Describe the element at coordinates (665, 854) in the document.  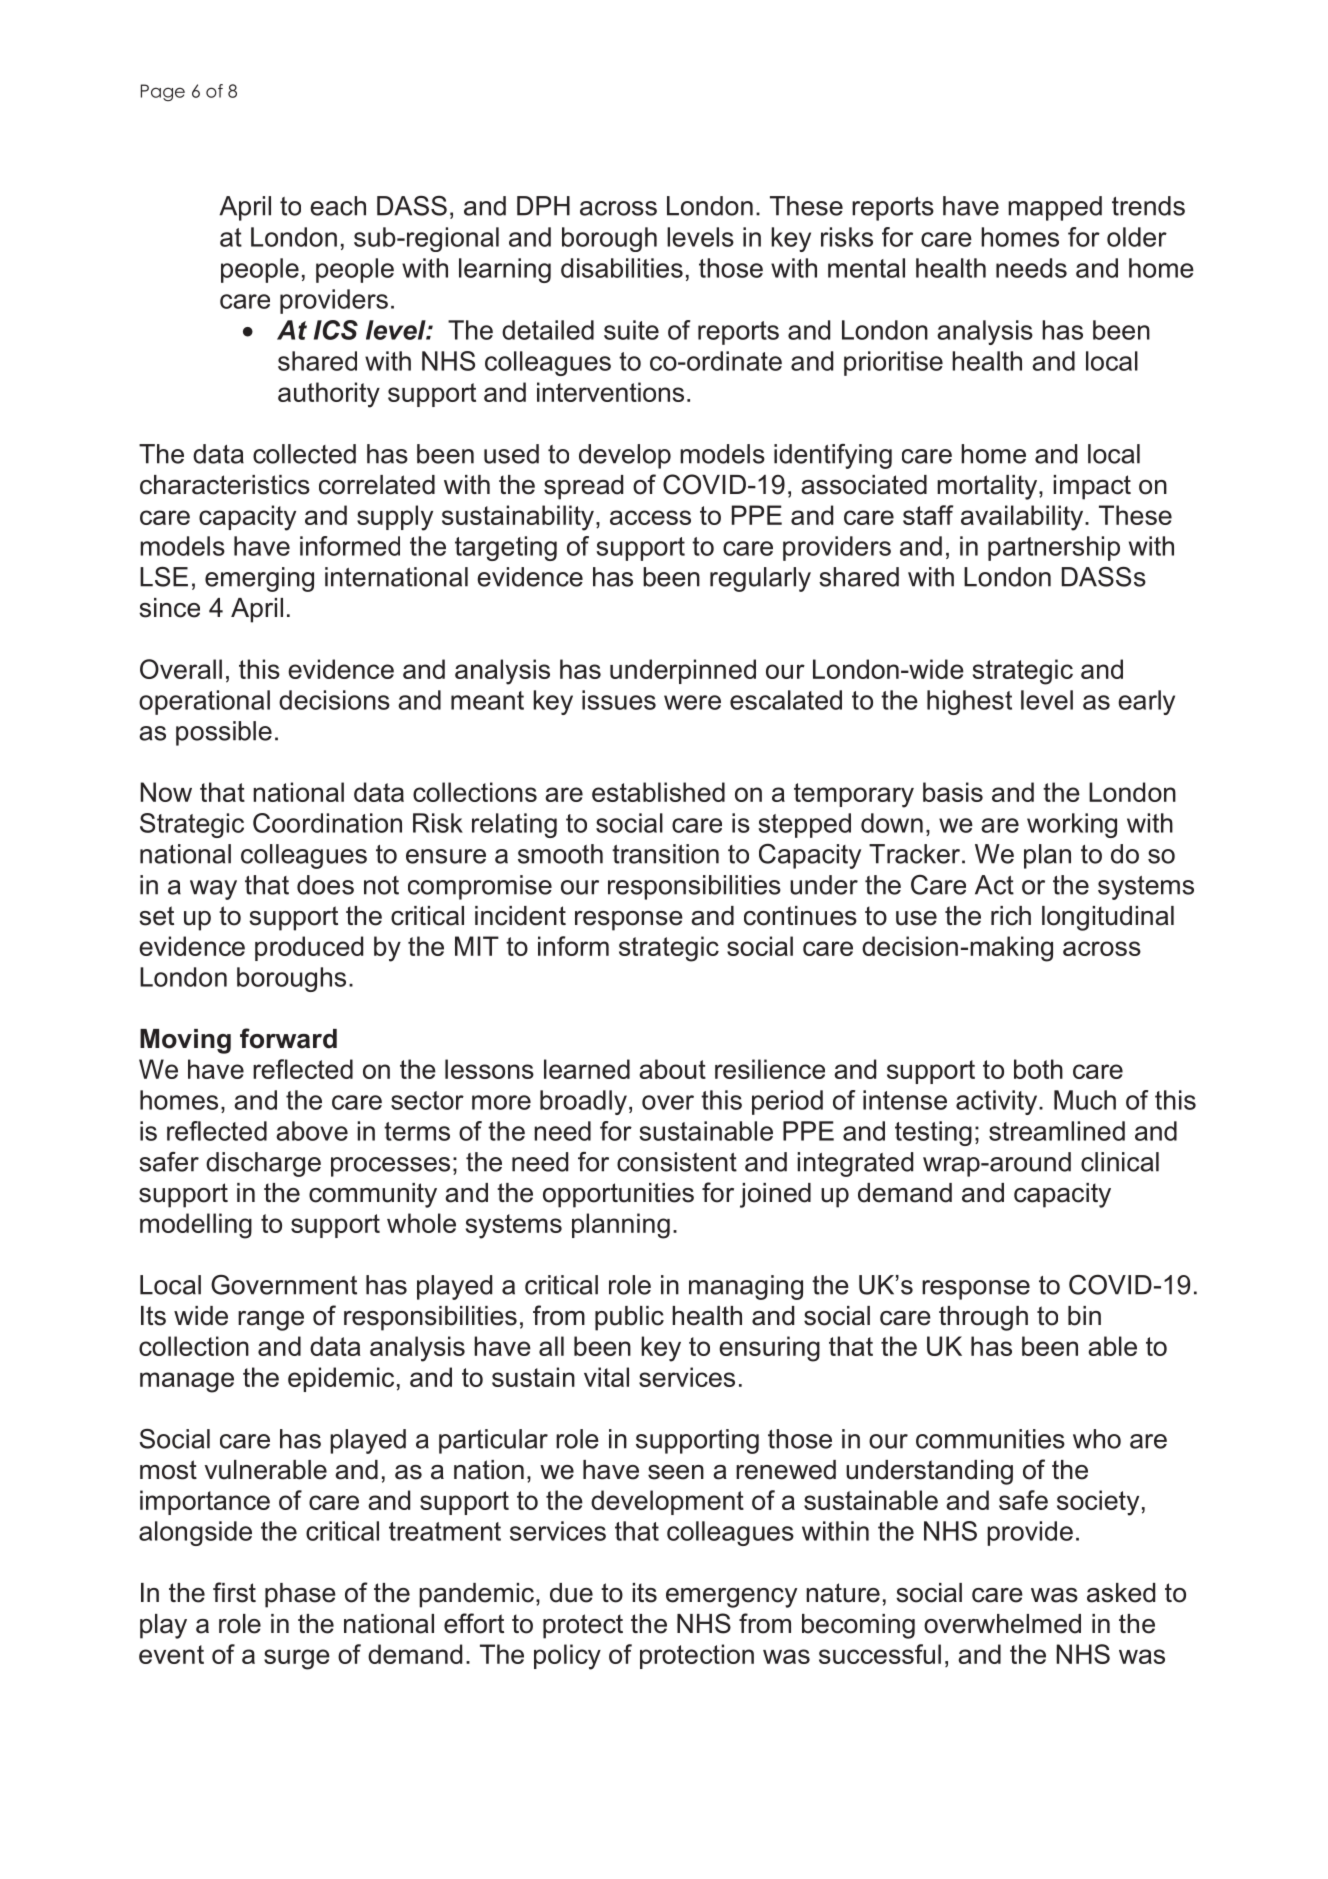
I see `transition` at that location.
